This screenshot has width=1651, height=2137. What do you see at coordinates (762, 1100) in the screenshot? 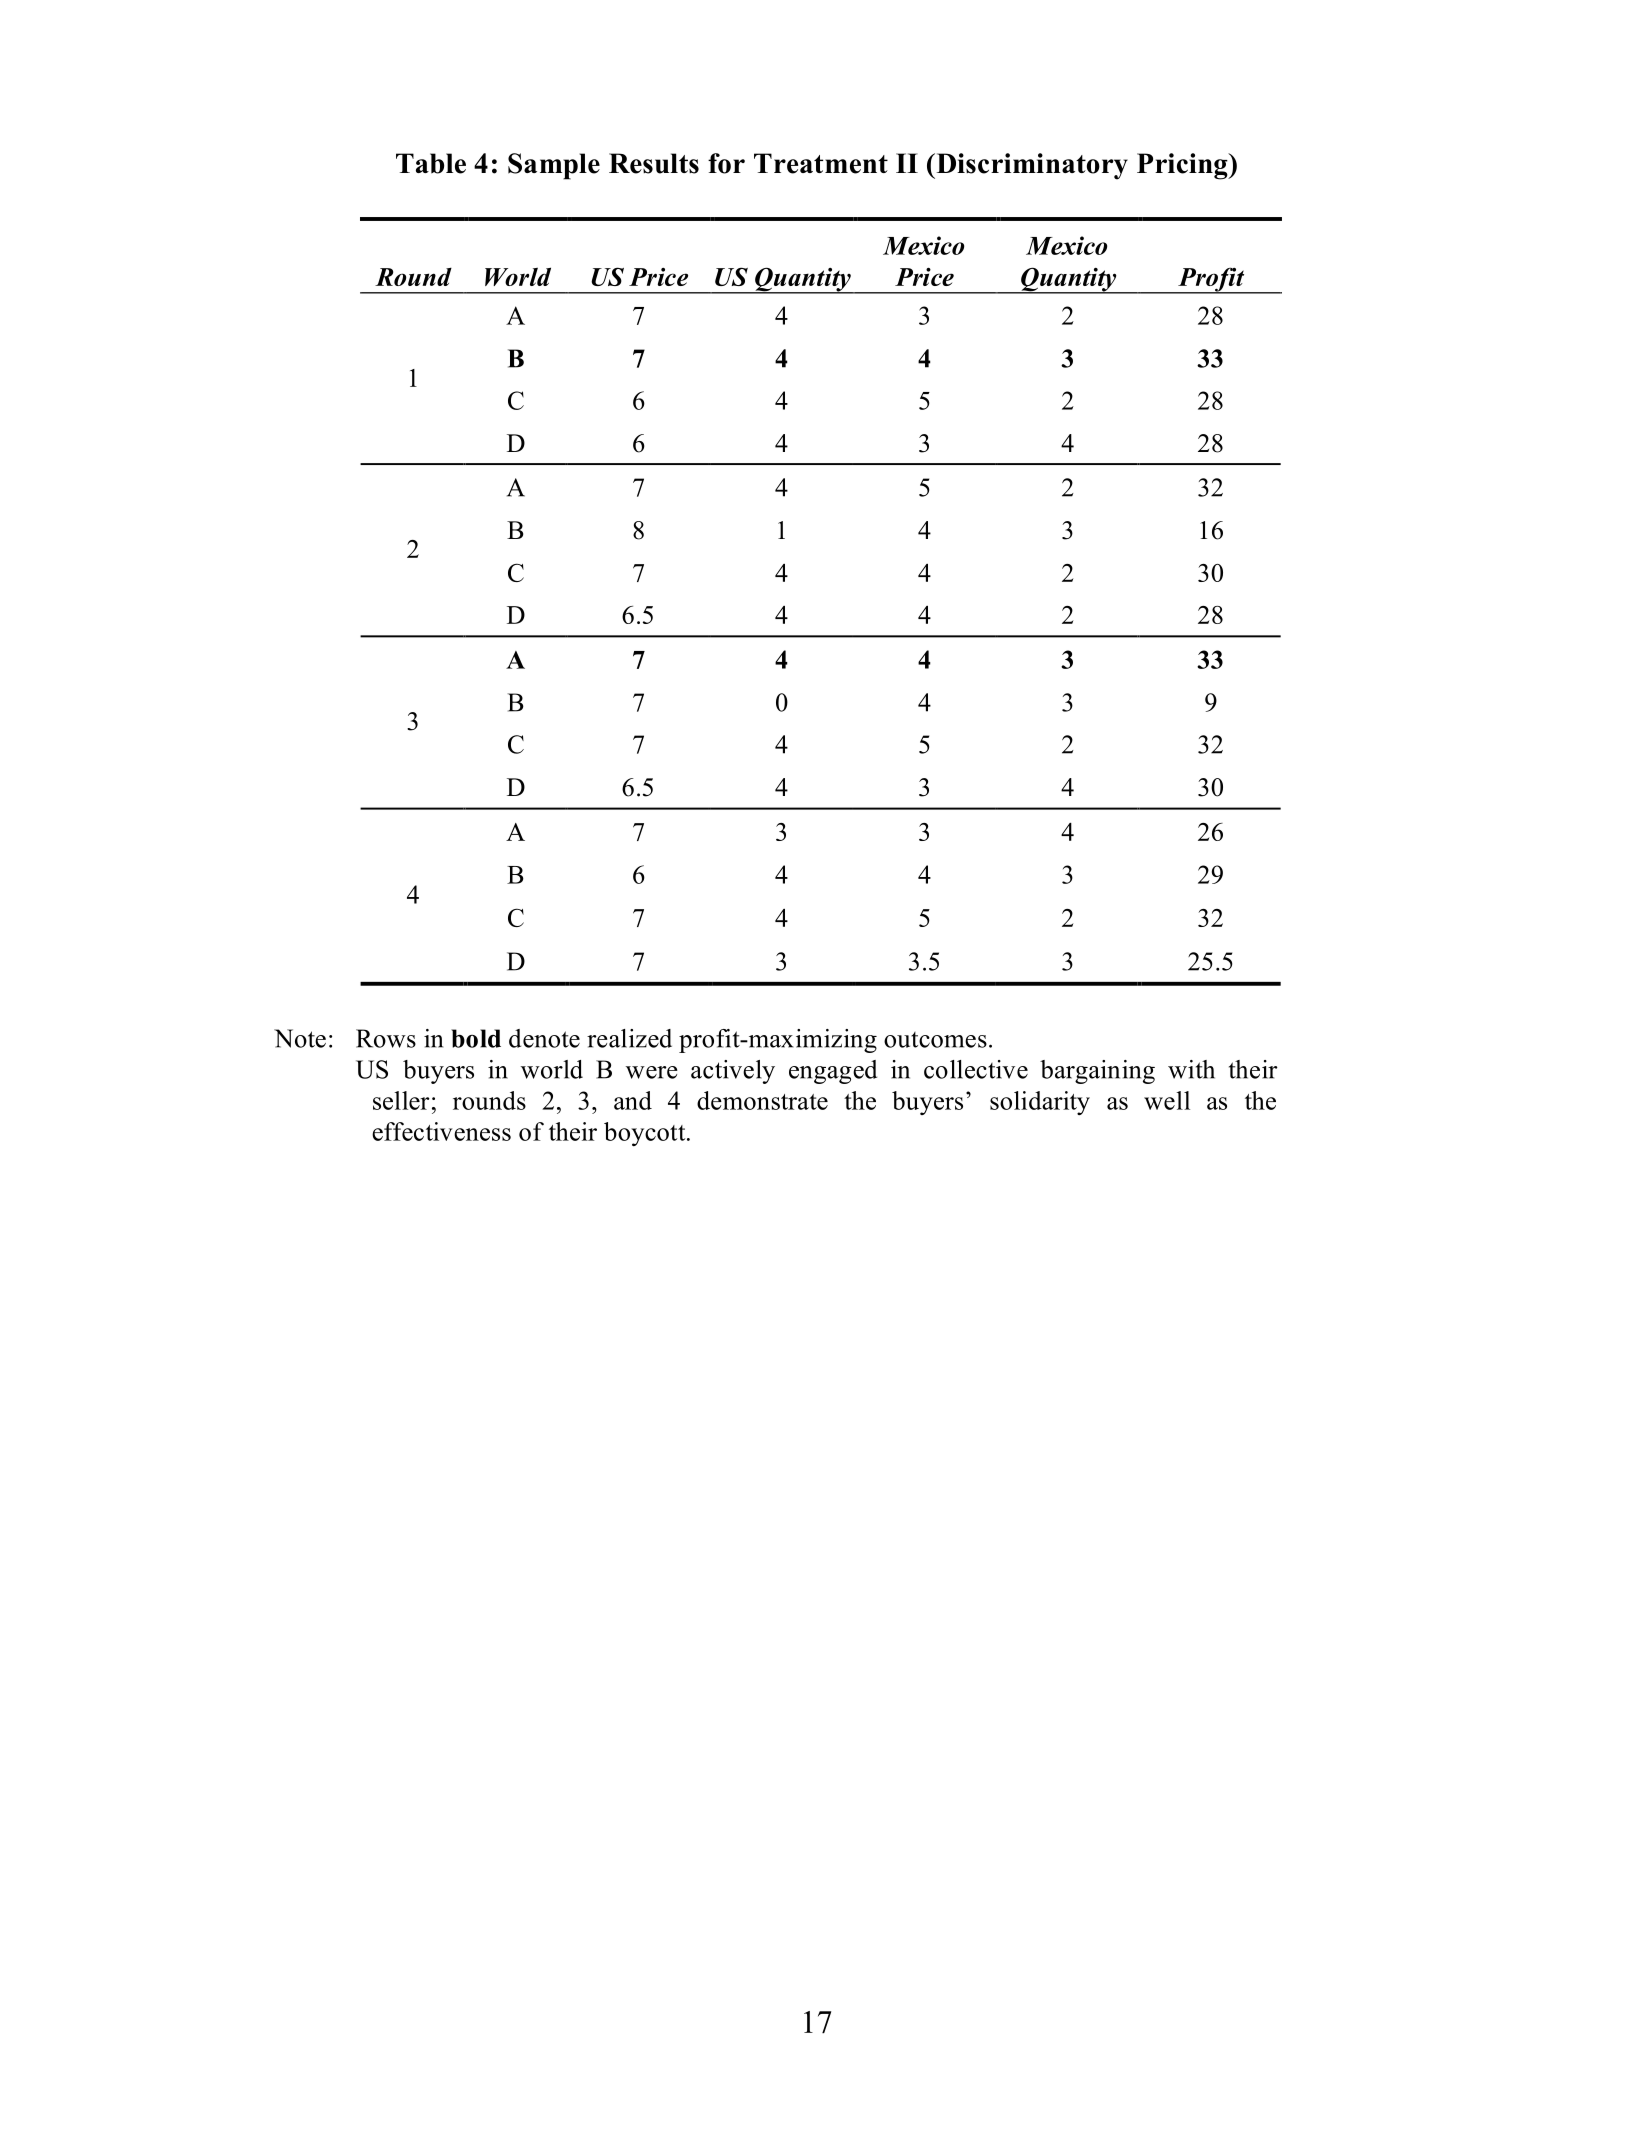
I see `demonstrate` at bounding box center [762, 1100].
